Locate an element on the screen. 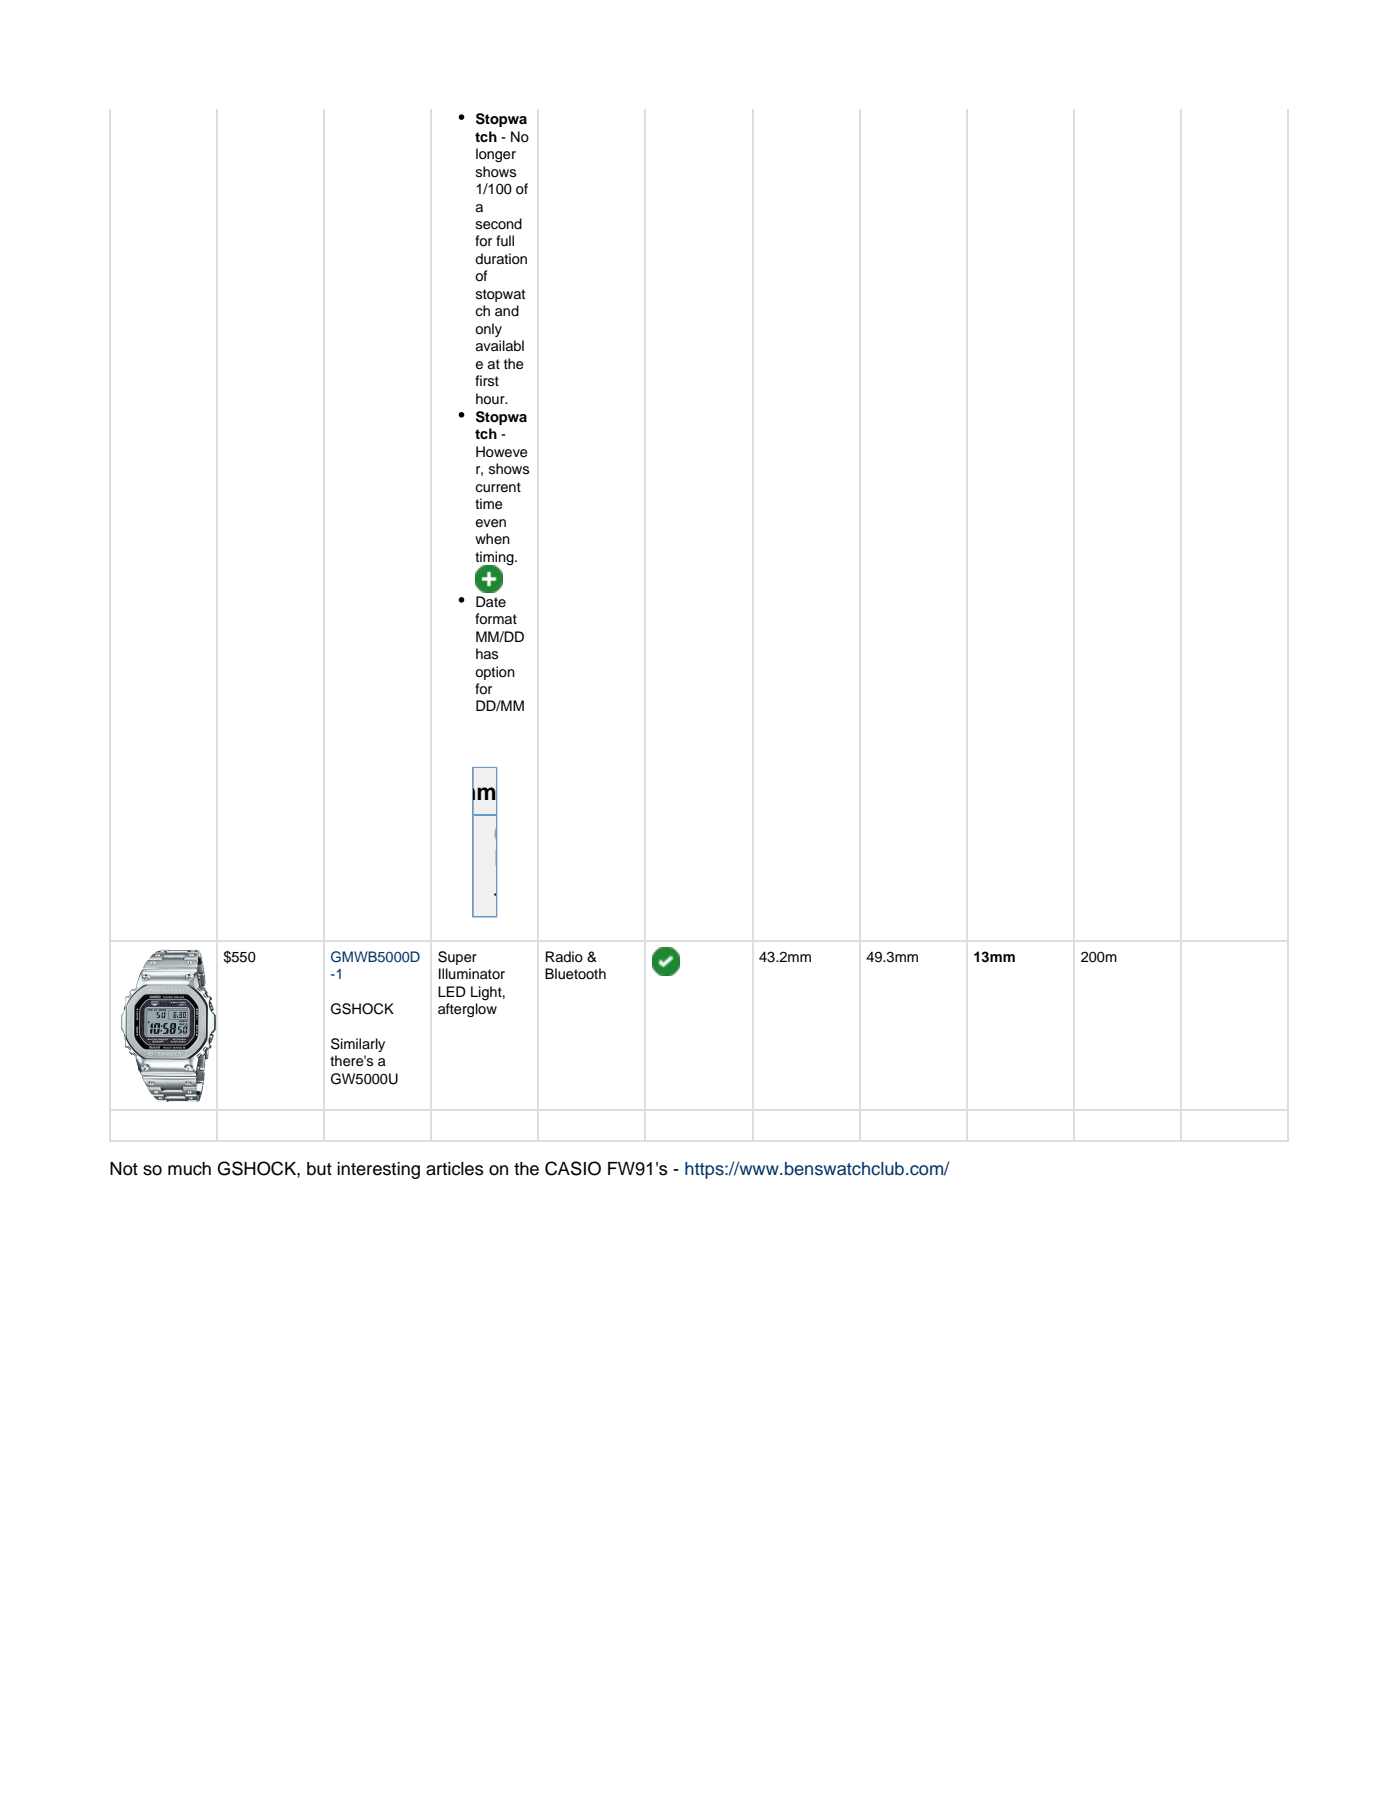  longer is located at coordinates (496, 155).
